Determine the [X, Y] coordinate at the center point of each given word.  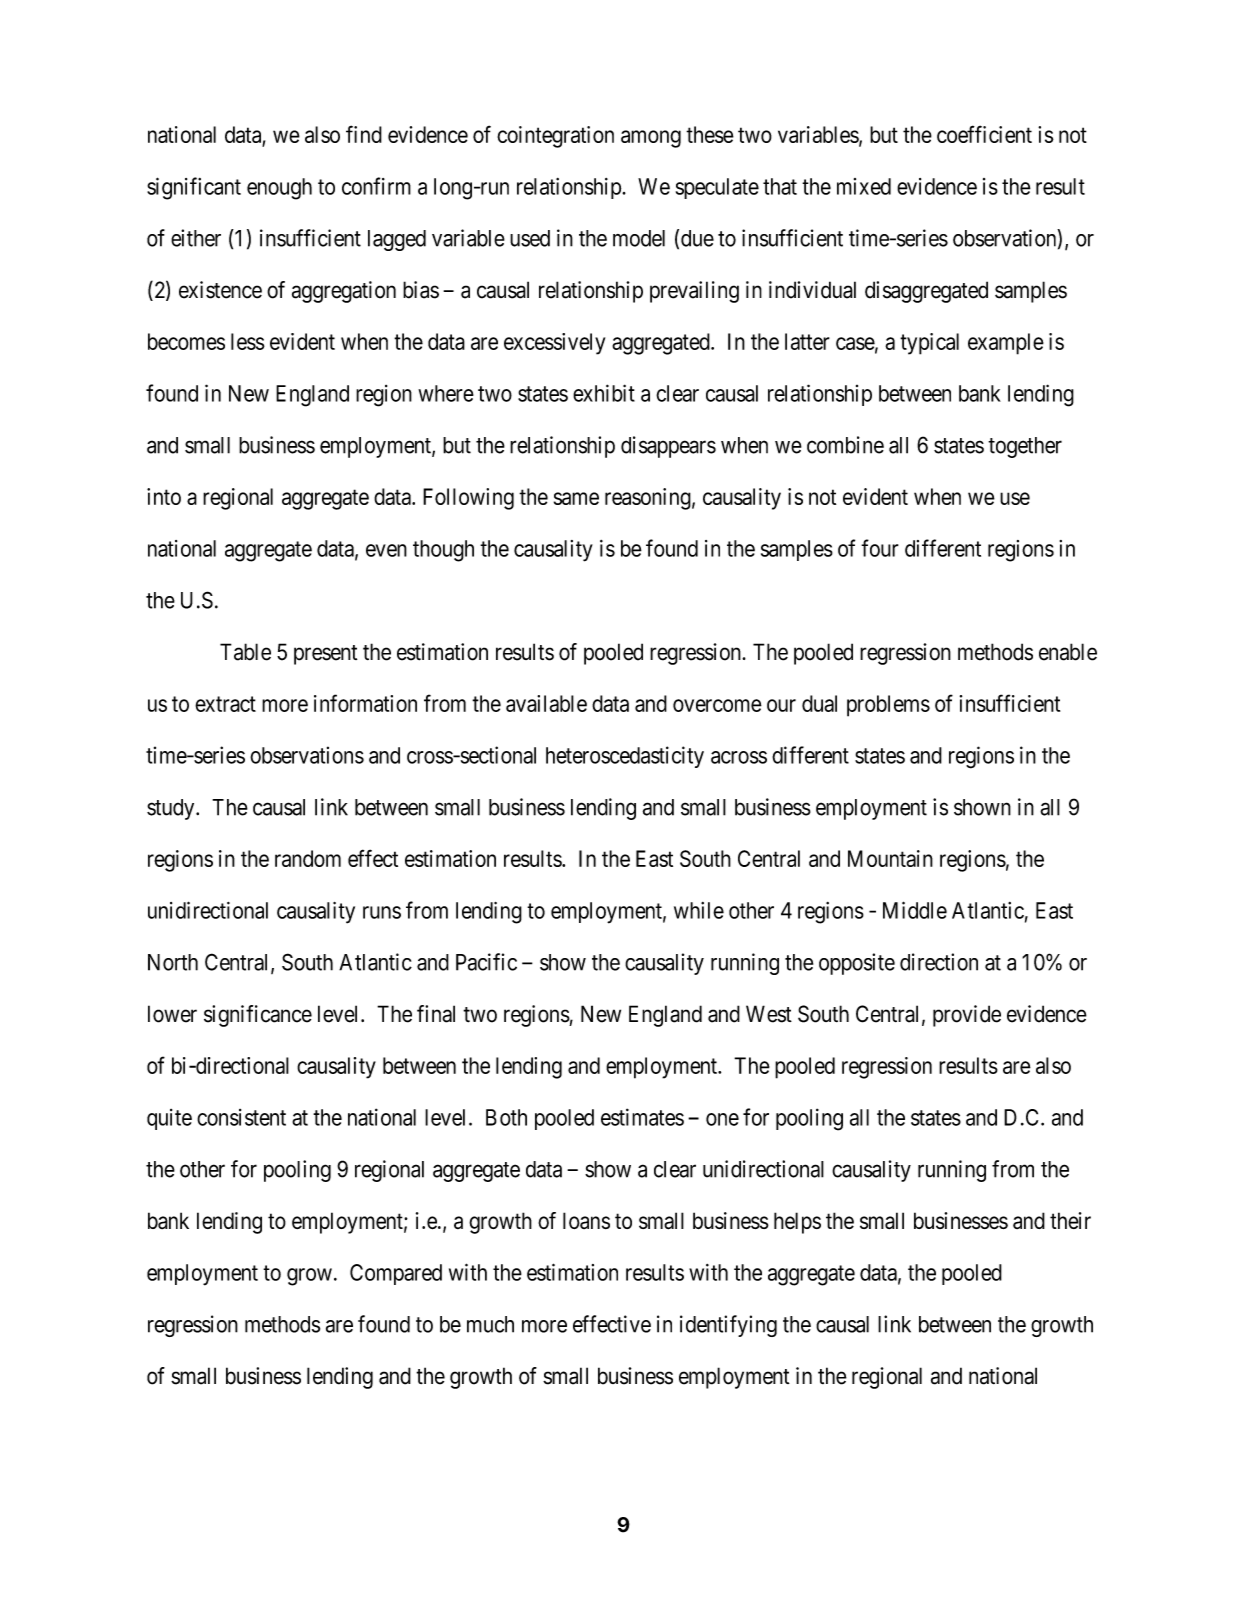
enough [279, 189]
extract [225, 704]
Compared [396, 1274]
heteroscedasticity [625, 757]
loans [586, 1220]
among [651, 139]
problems [888, 706]
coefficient [984, 134]
